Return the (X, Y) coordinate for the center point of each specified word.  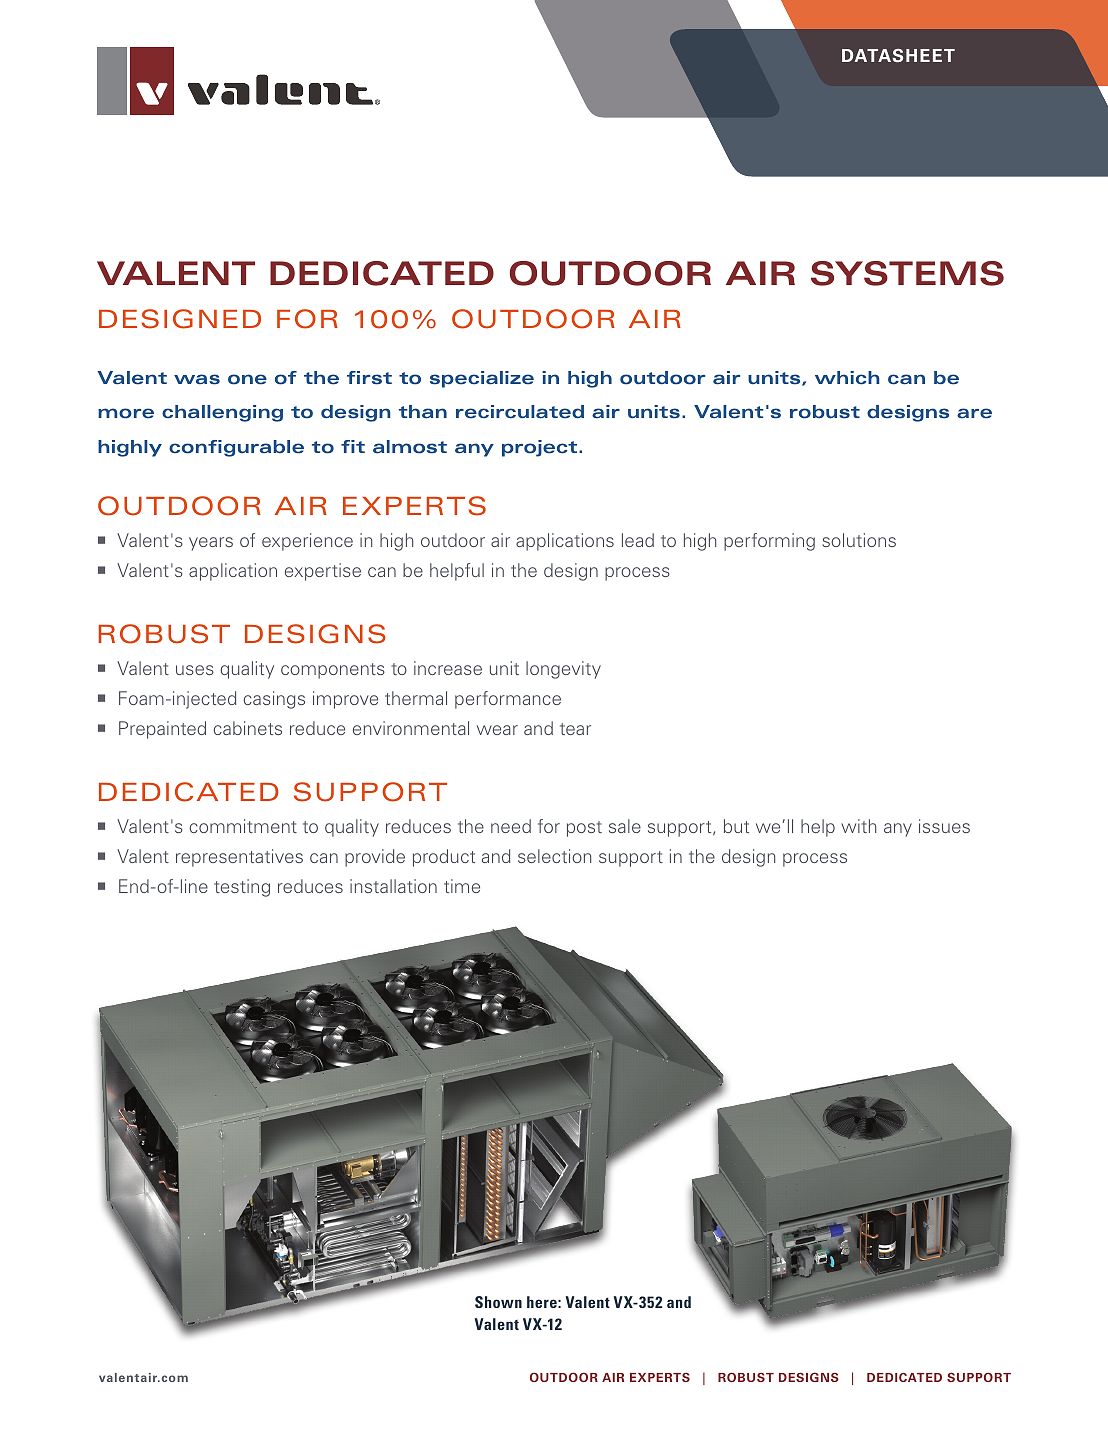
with (858, 826)
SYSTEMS (907, 273)
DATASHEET (898, 56)
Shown (498, 1302)
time (462, 886)
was (197, 379)
